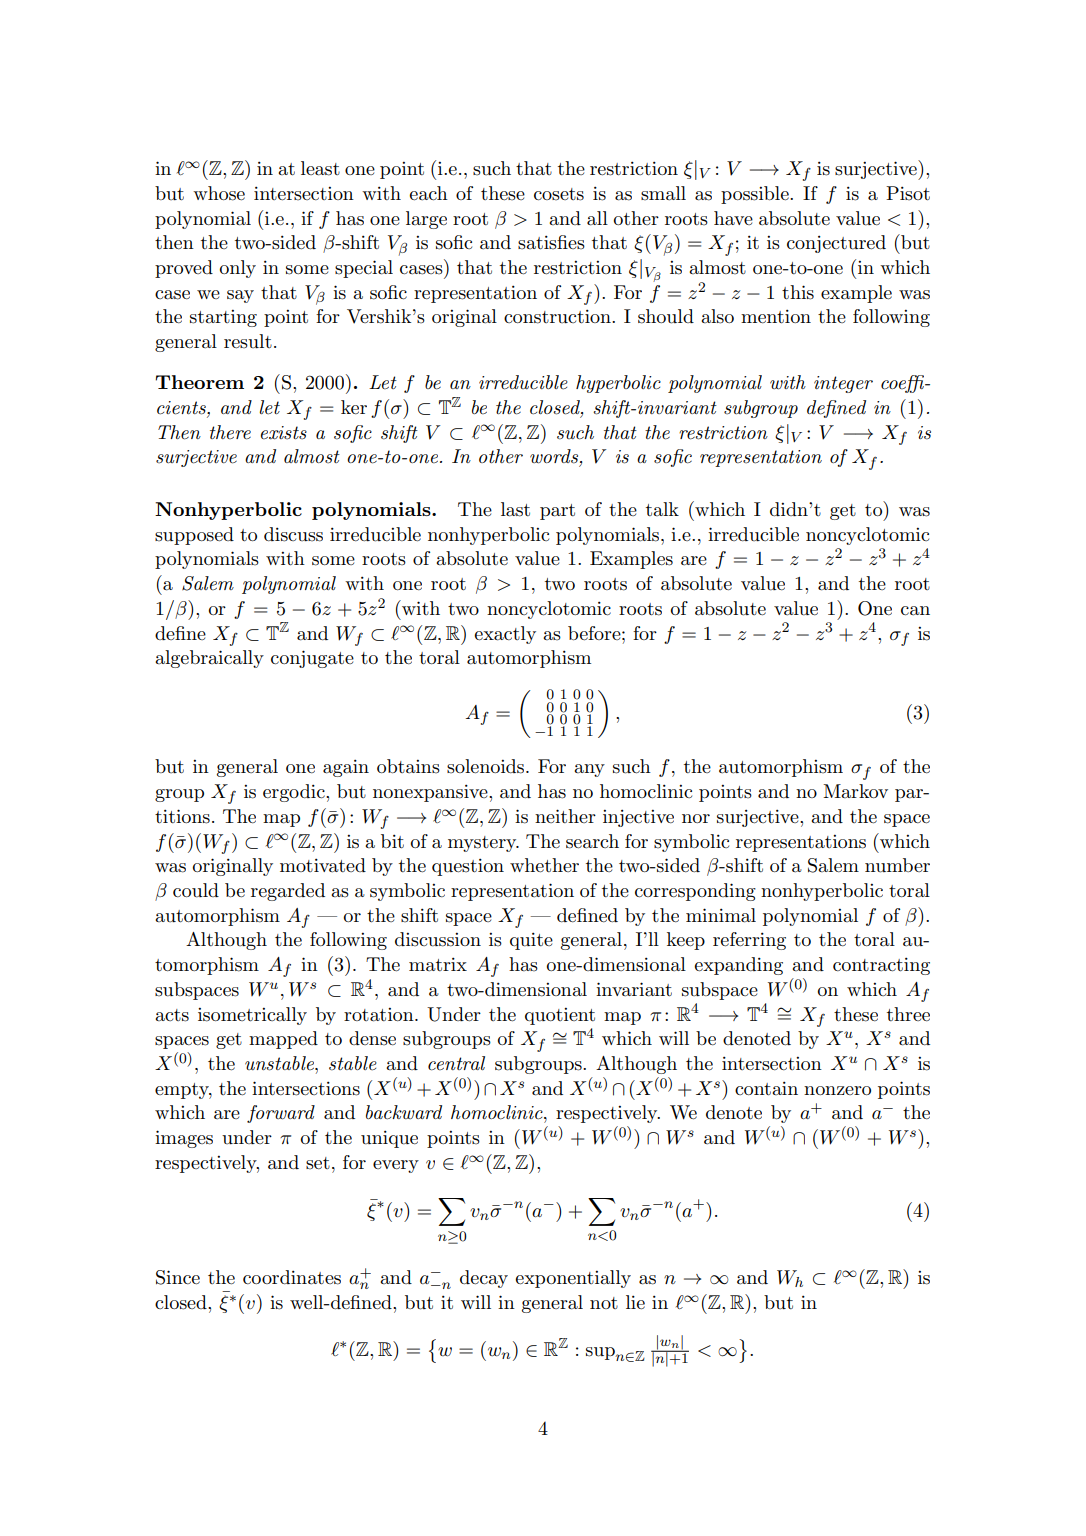  I want to click on exponentially, so click(573, 1279).
